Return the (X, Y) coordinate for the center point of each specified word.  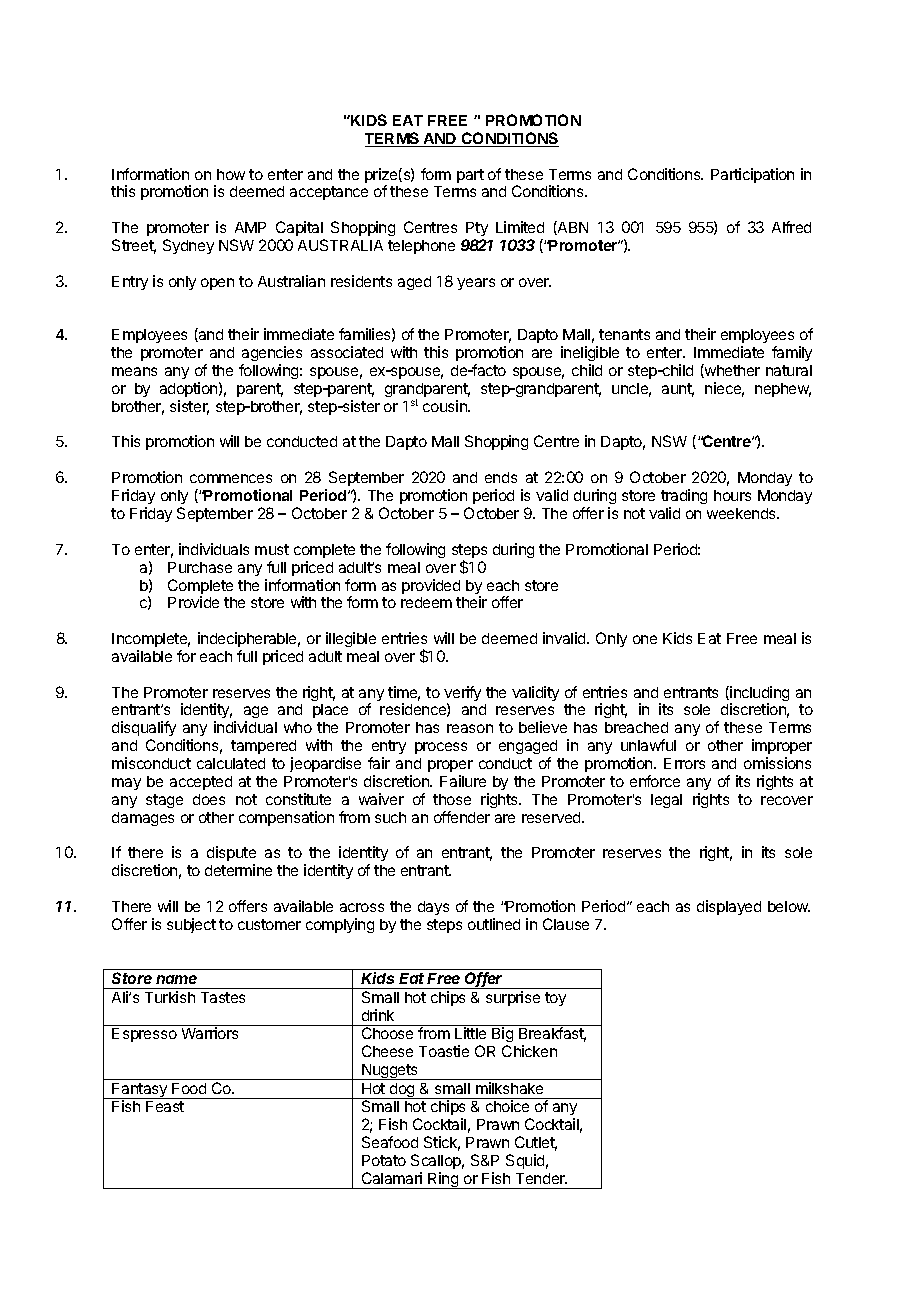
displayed (729, 907)
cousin (446, 406)
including (758, 695)
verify (462, 695)
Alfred (791, 227)
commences (231, 478)
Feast (165, 1106)
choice (507, 1106)
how (231, 174)
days (433, 908)
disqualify (144, 730)
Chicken (529, 1051)
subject (191, 925)
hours (732, 495)
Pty (477, 229)
